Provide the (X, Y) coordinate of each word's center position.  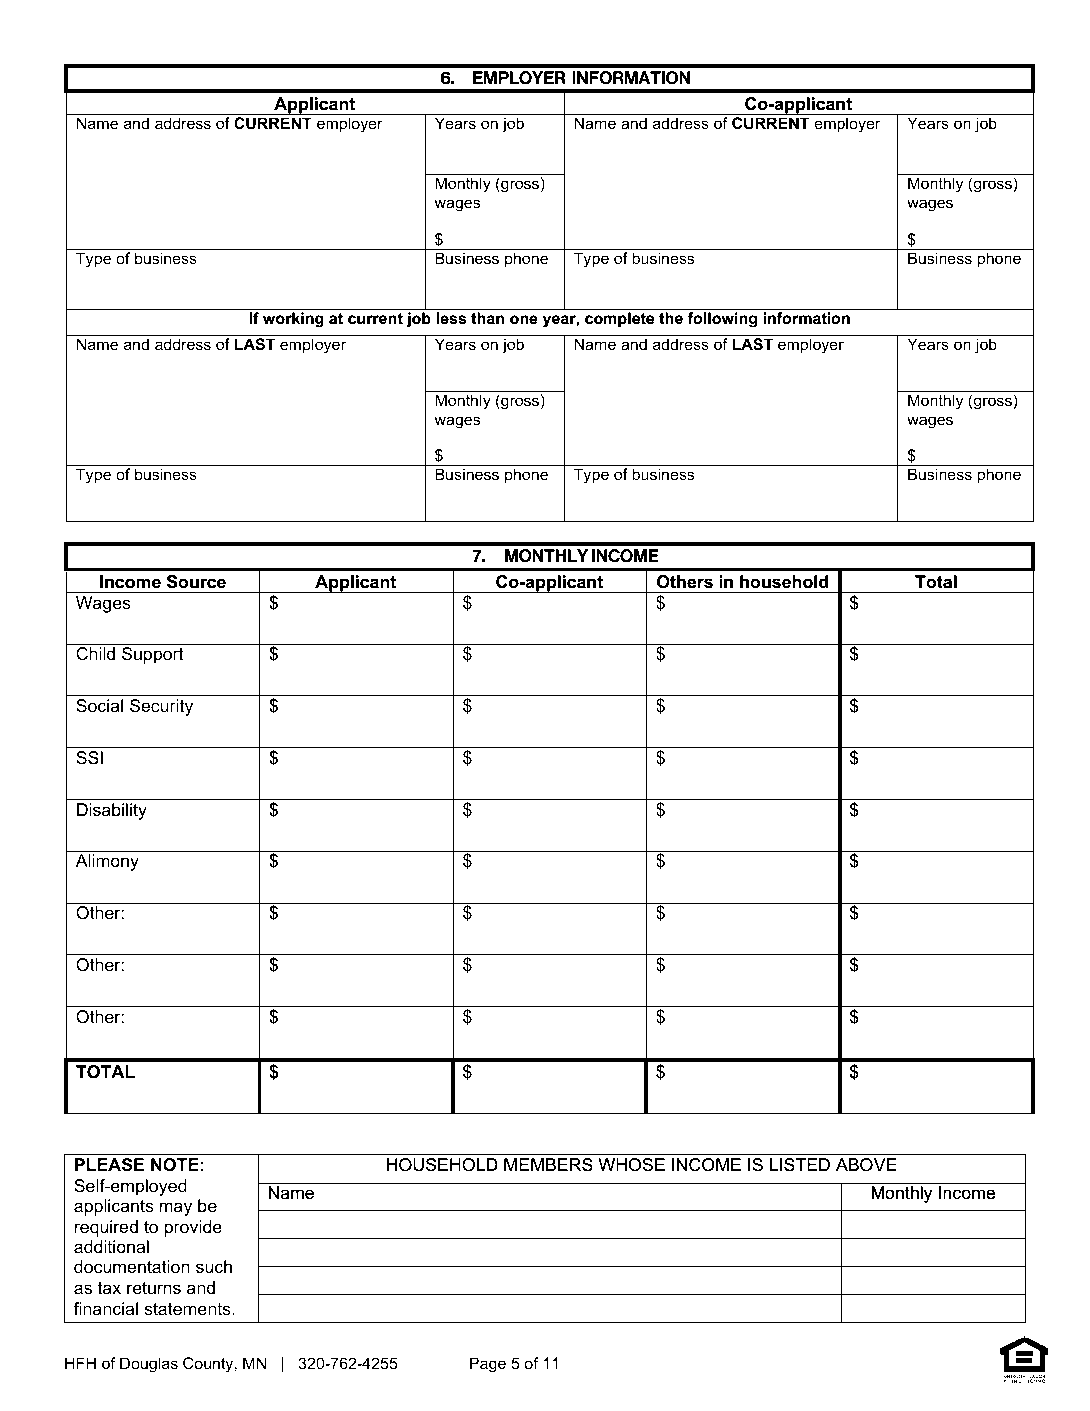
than (487, 318)
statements (188, 1309)
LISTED (800, 1164)
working (293, 320)
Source (196, 581)
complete (619, 319)
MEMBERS (548, 1164)
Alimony (107, 862)
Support (153, 655)
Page (488, 1365)
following (722, 320)
